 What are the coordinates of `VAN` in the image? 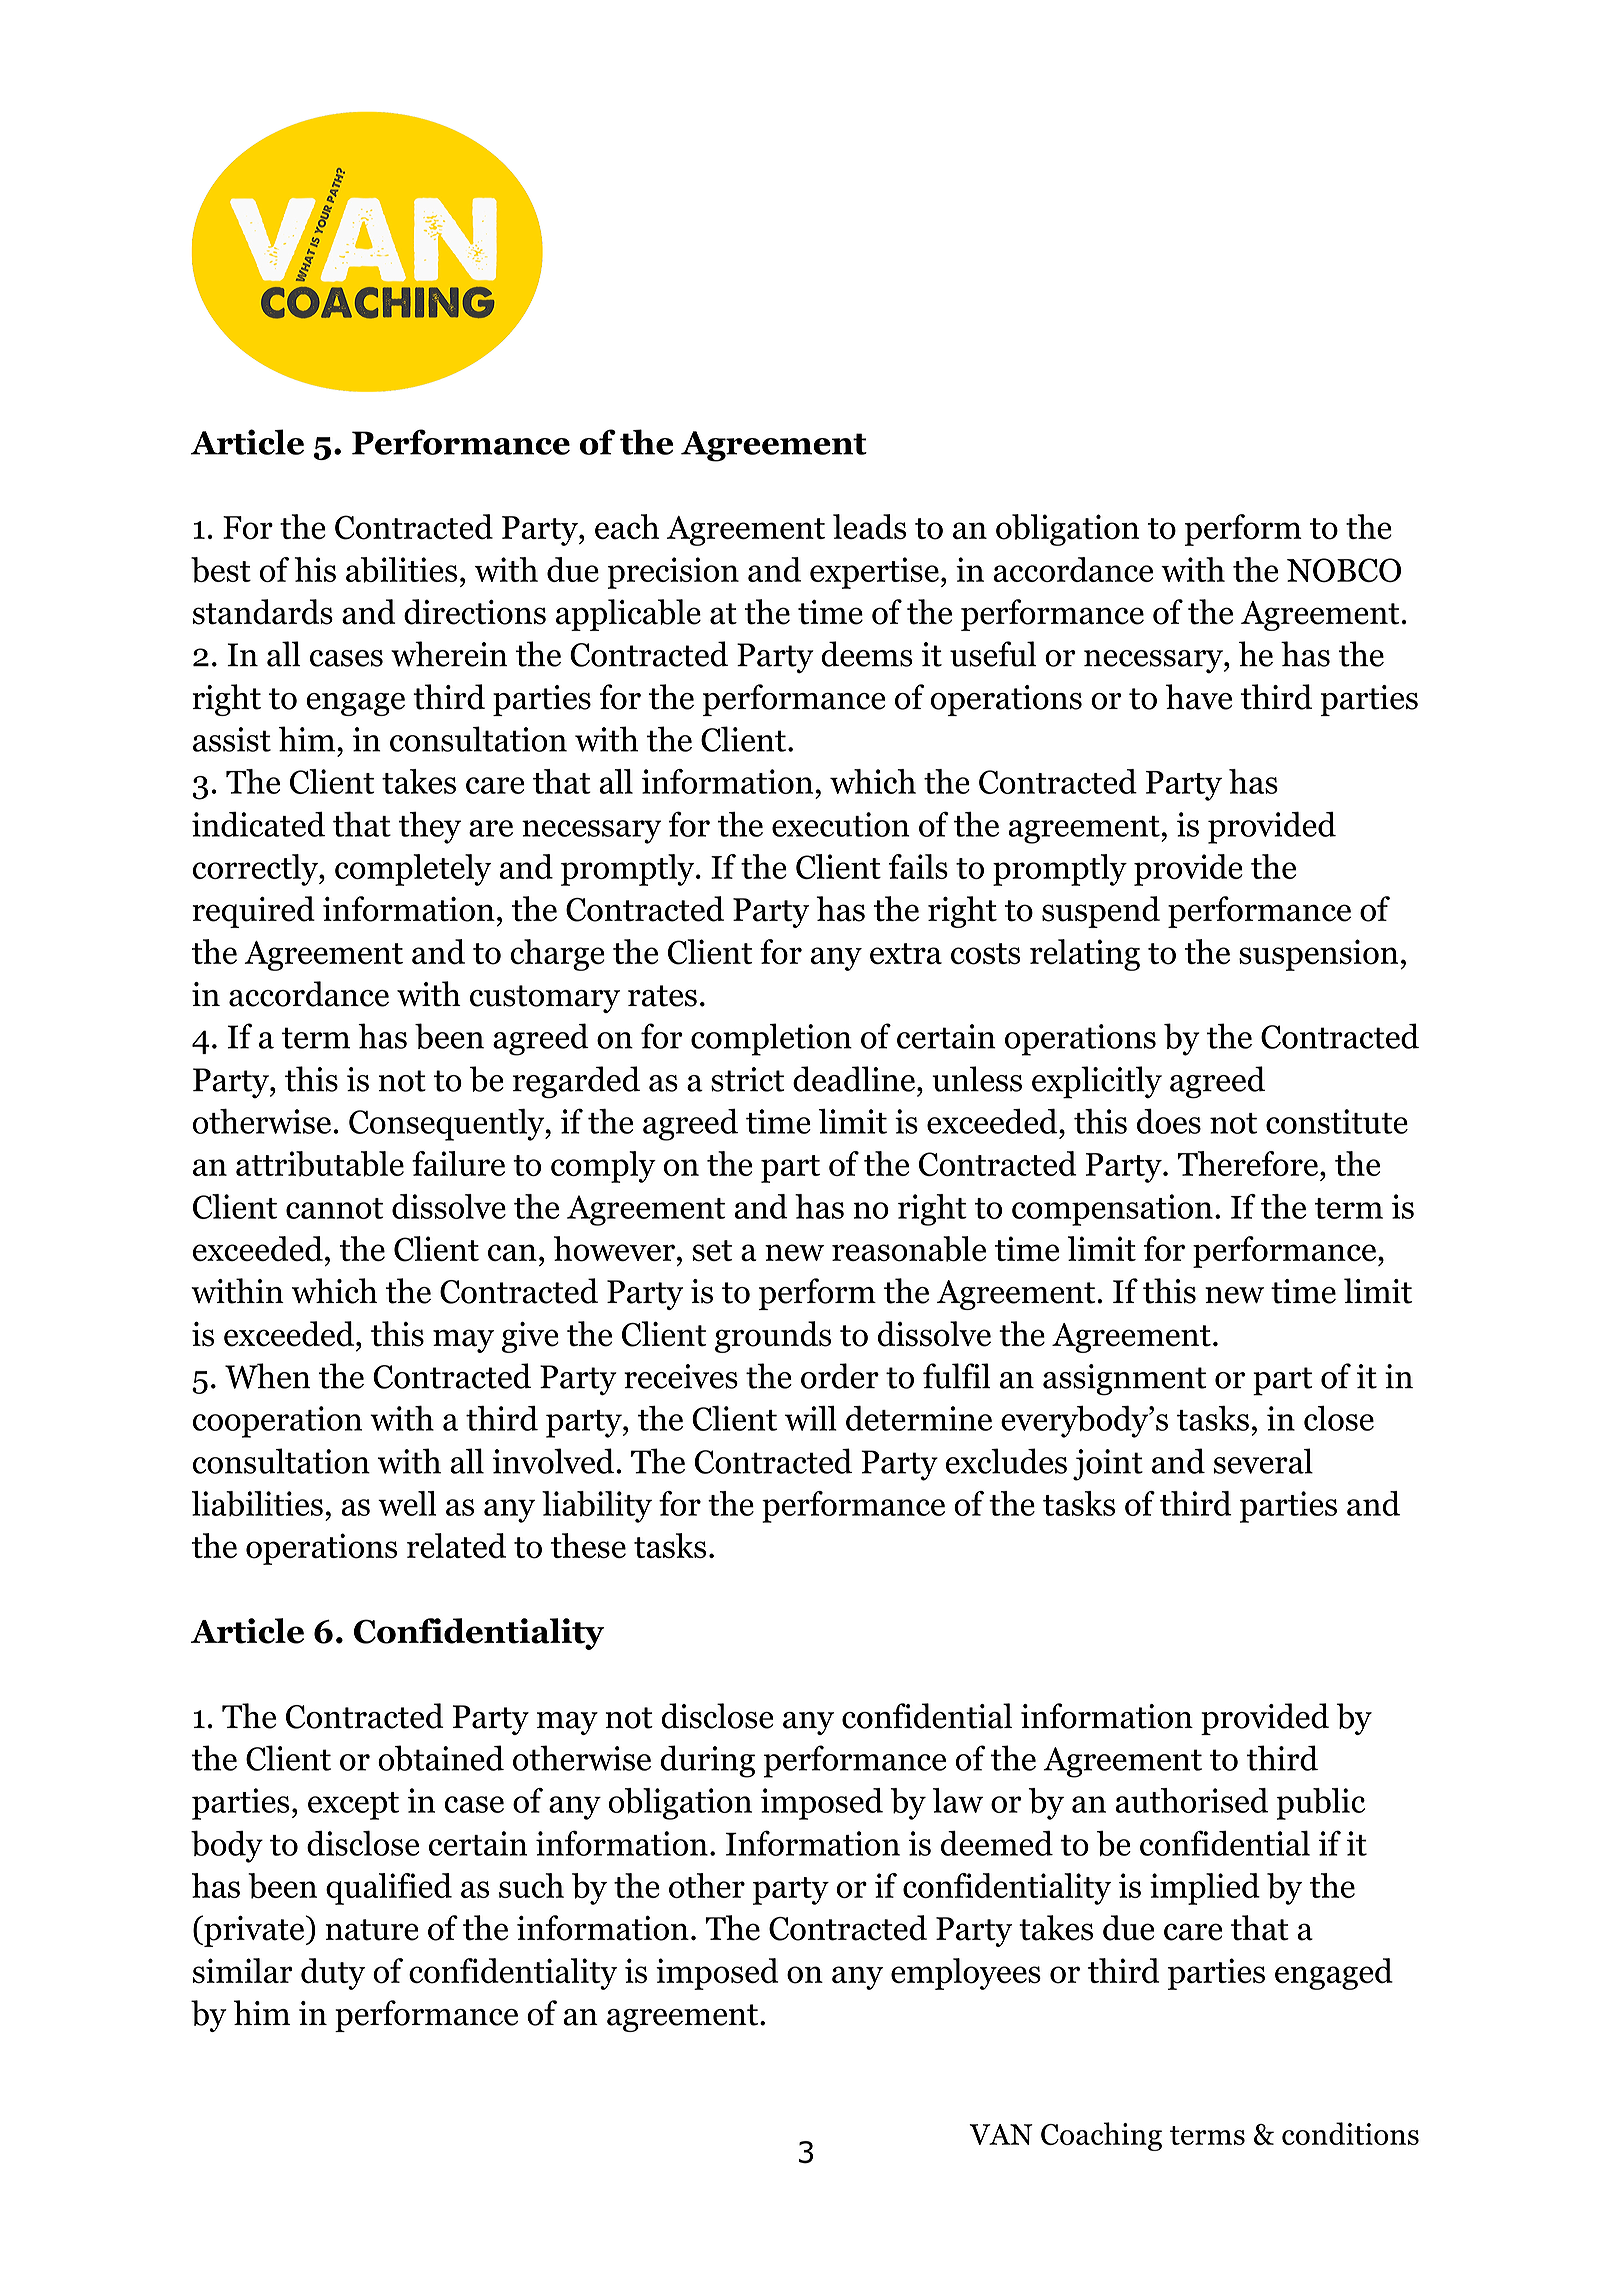 It's located at (1001, 2134).
